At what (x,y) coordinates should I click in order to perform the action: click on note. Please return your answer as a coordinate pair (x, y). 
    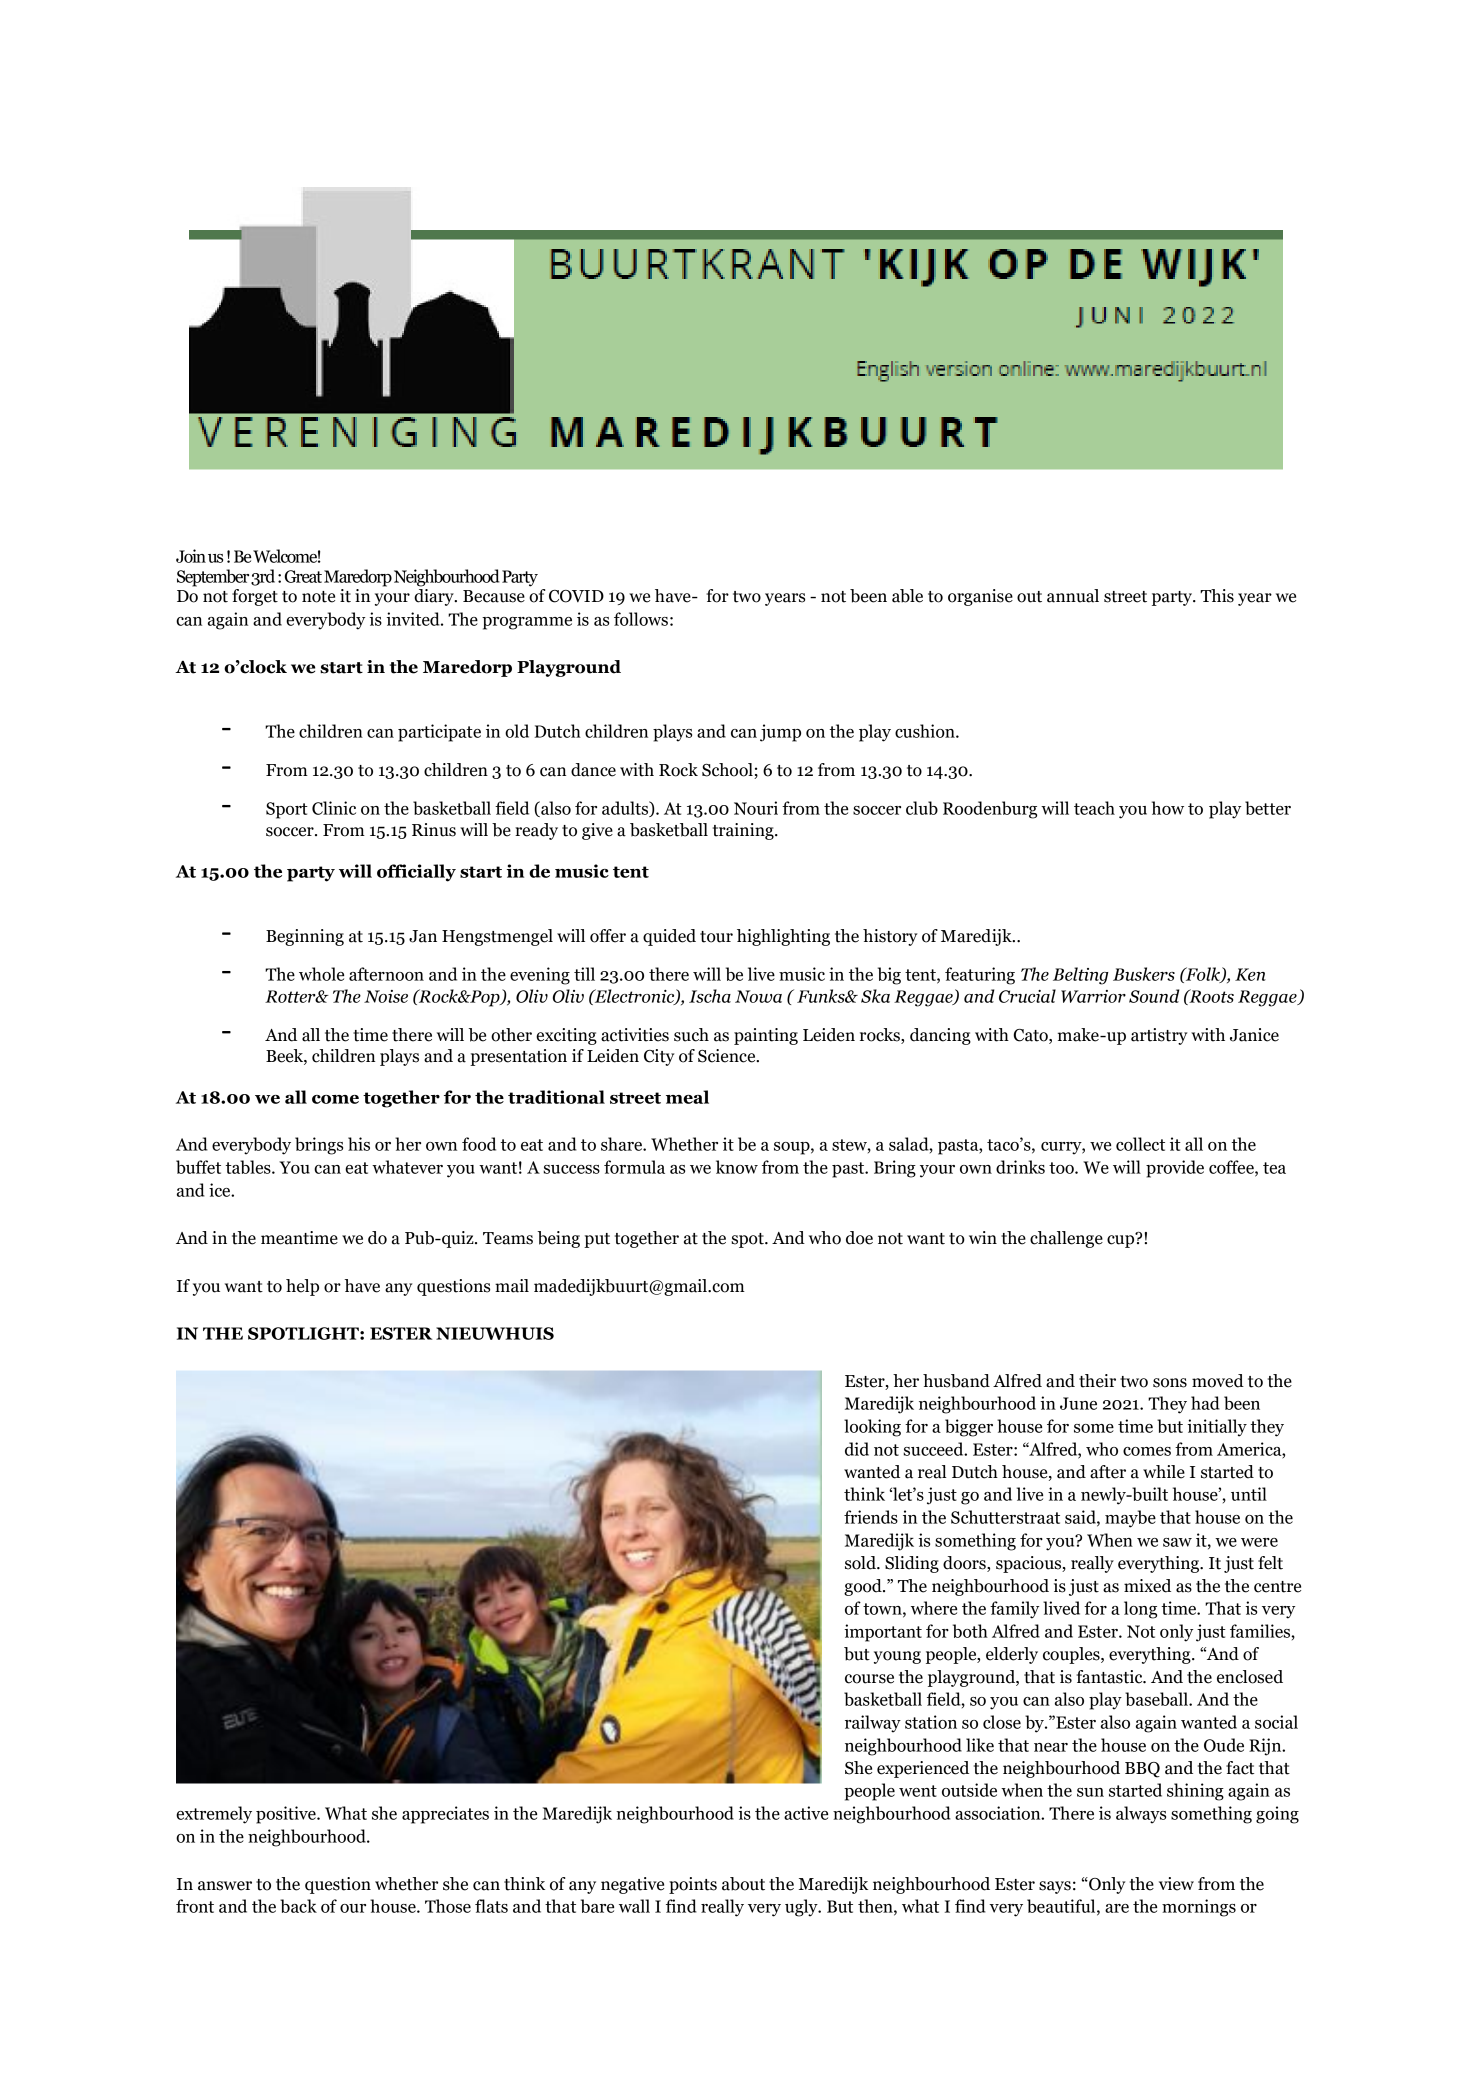
    Looking at the image, I should click on (318, 597).
